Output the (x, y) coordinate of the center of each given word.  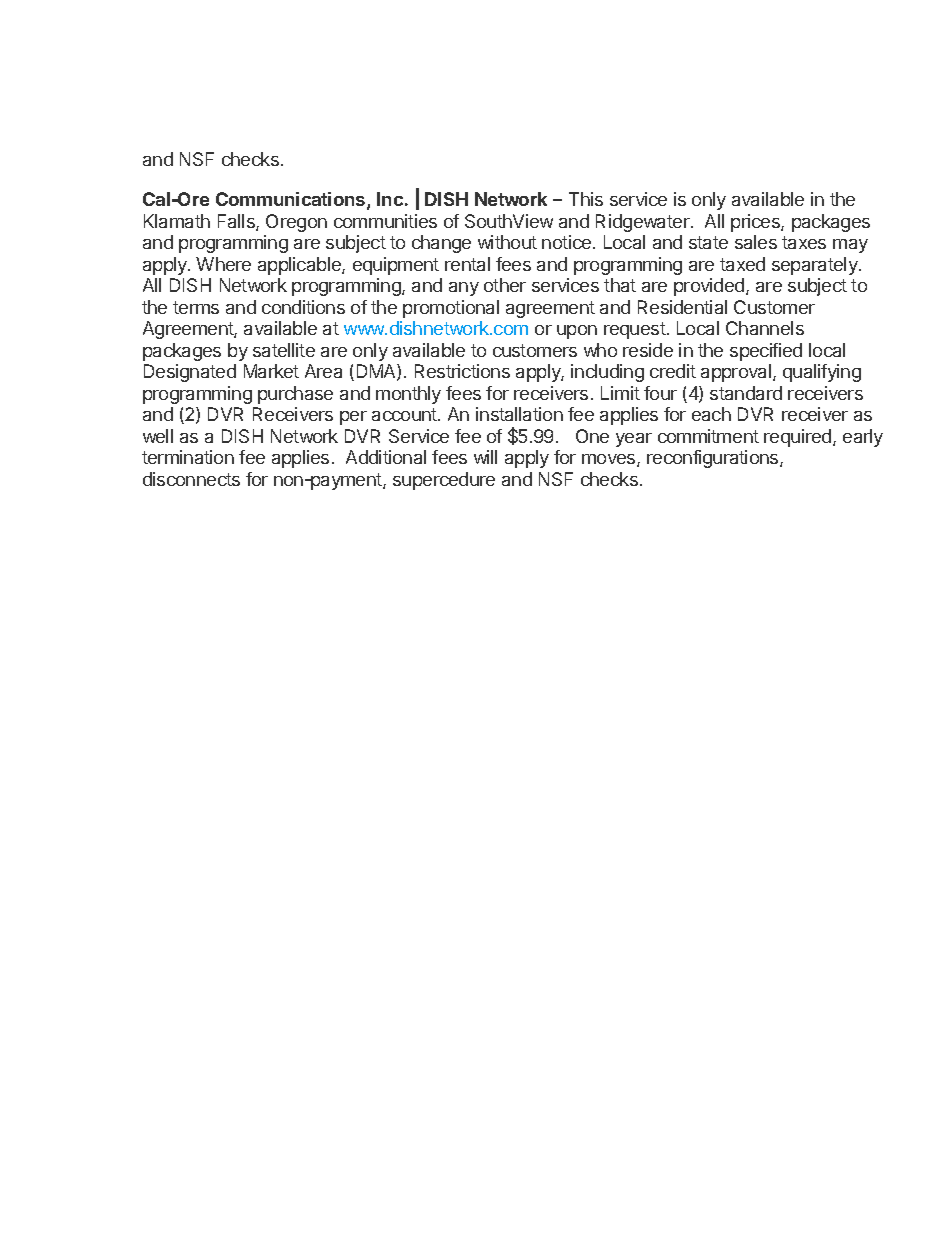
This (586, 199)
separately (816, 266)
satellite (284, 350)
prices (756, 223)
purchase (295, 395)
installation (519, 414)
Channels (765, 328)
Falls (237, 222)
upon (577, 332)
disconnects (191, 479)
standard (746, 393)
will (485, 457)
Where (223, 264)
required (799, 438)
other (505, 285)
